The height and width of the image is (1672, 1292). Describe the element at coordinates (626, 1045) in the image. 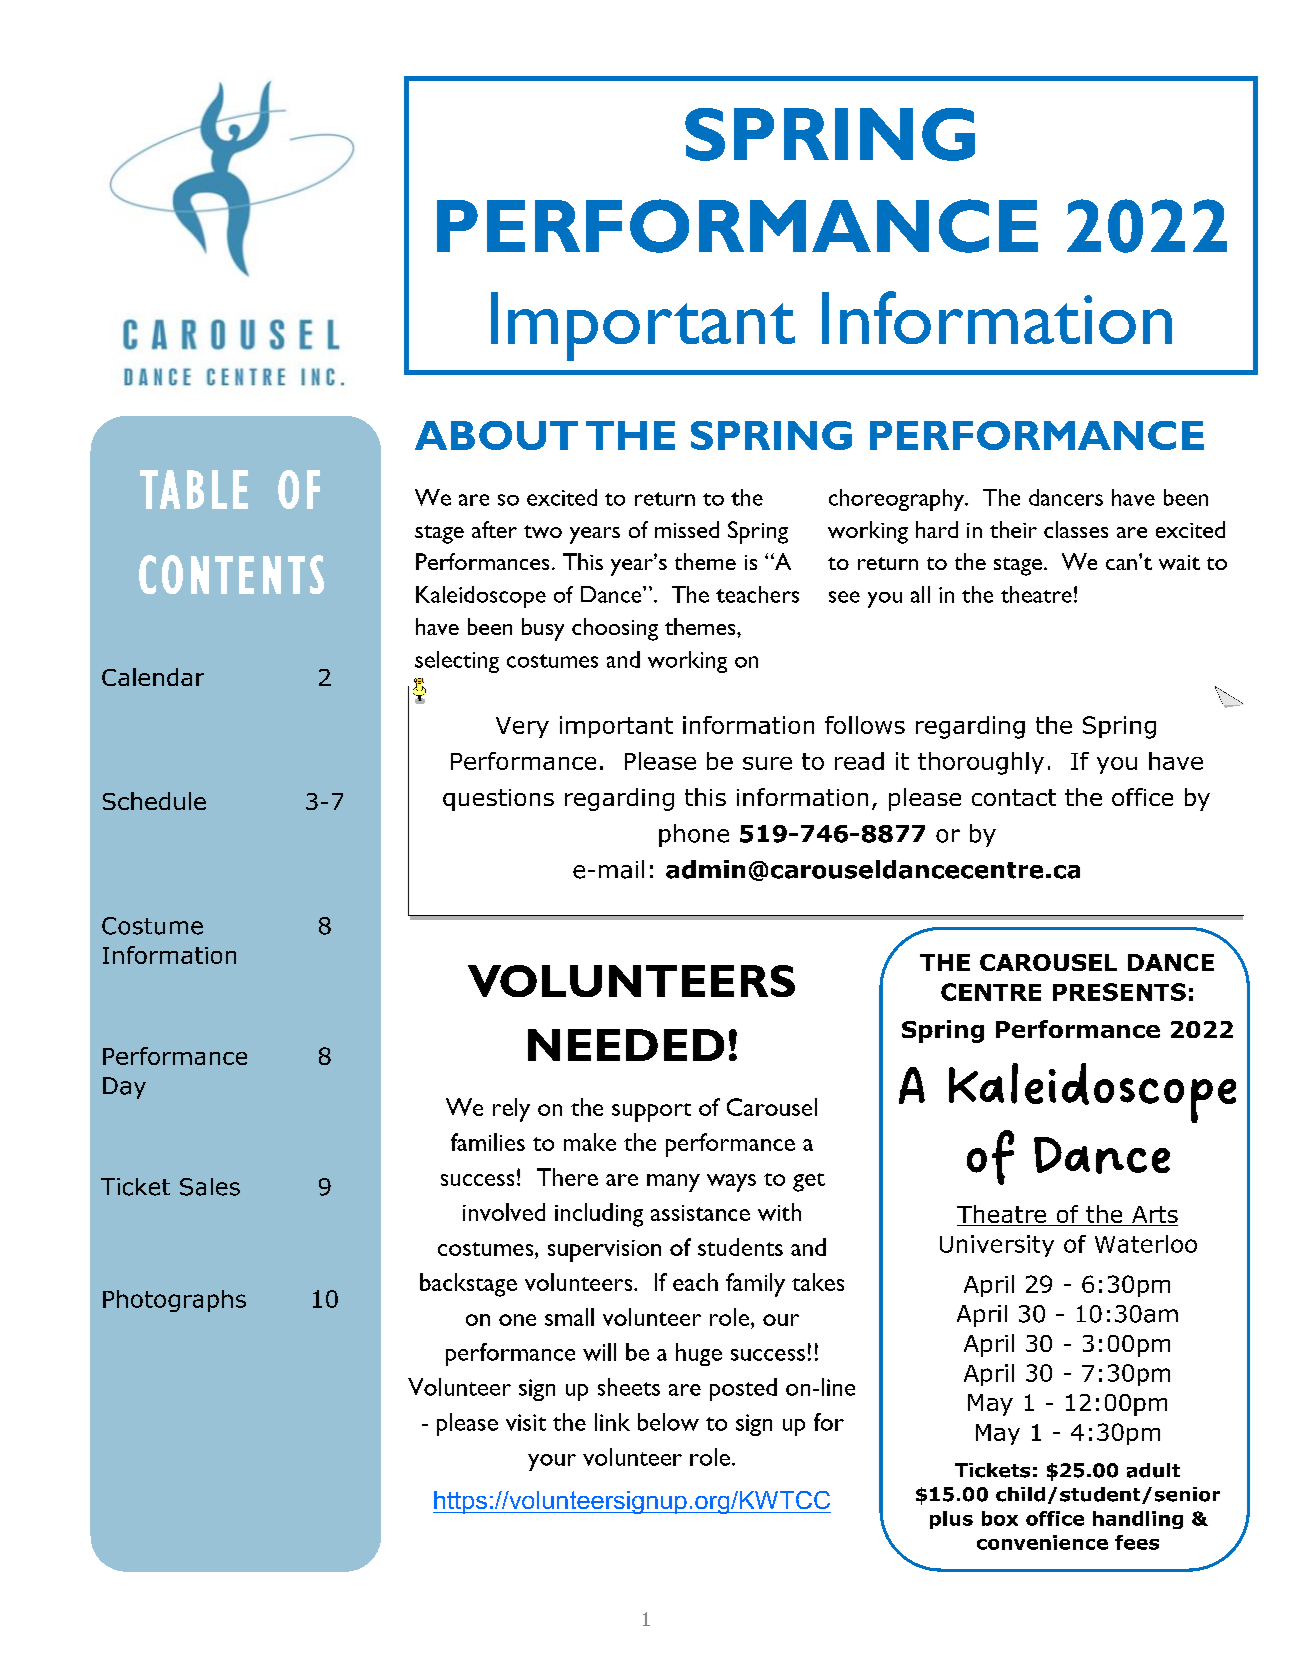

I see `NEEDED` at that location.
